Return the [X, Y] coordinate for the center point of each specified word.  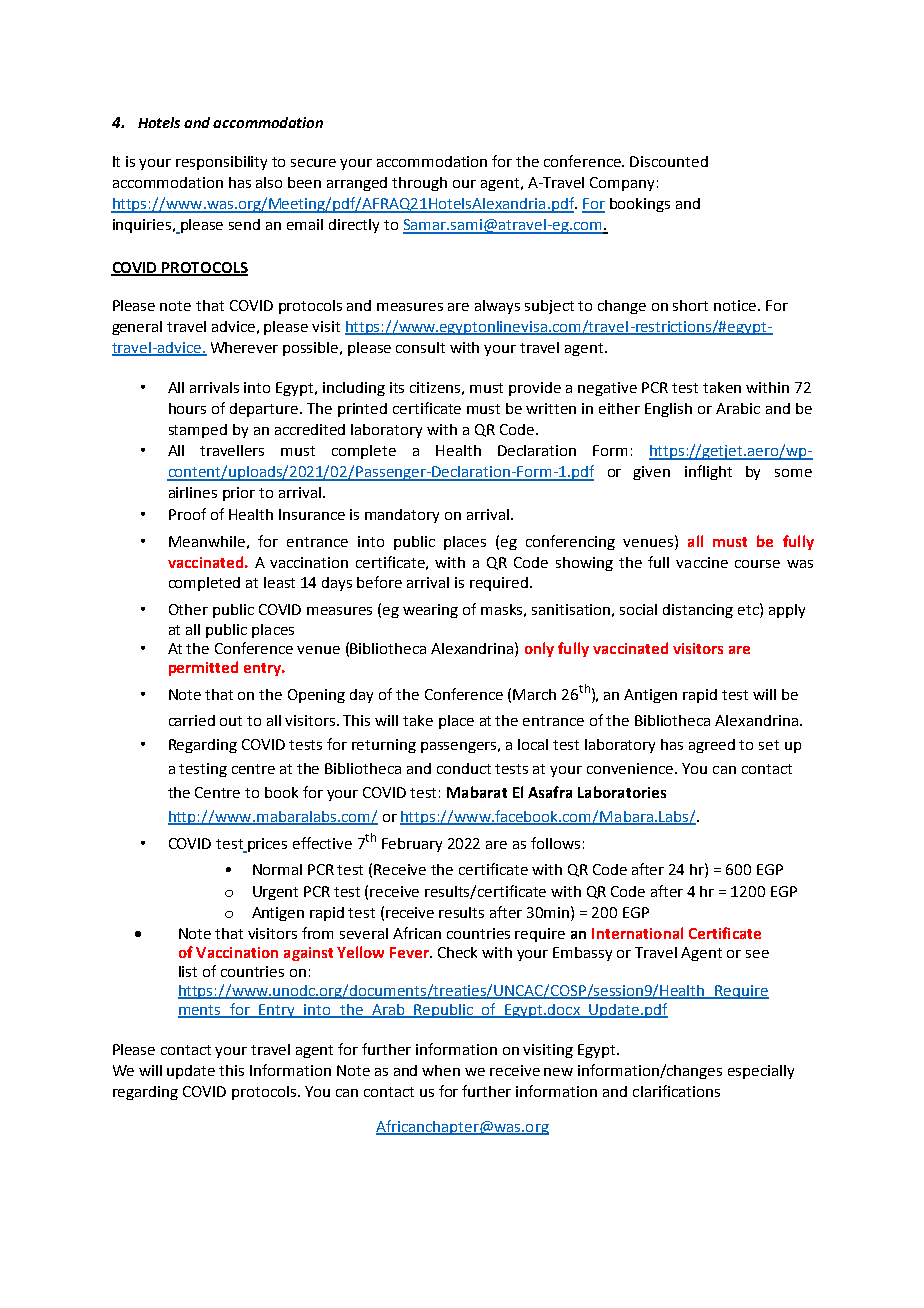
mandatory [402, 516]
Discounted [669, 161]
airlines [193, 492]
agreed [712, 746]
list [188, 971]
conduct [464, 768]
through [419, 184]
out [231, 721]
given [651, 473]
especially [761, 1072]
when [441, 1070]
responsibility [221, 163]
